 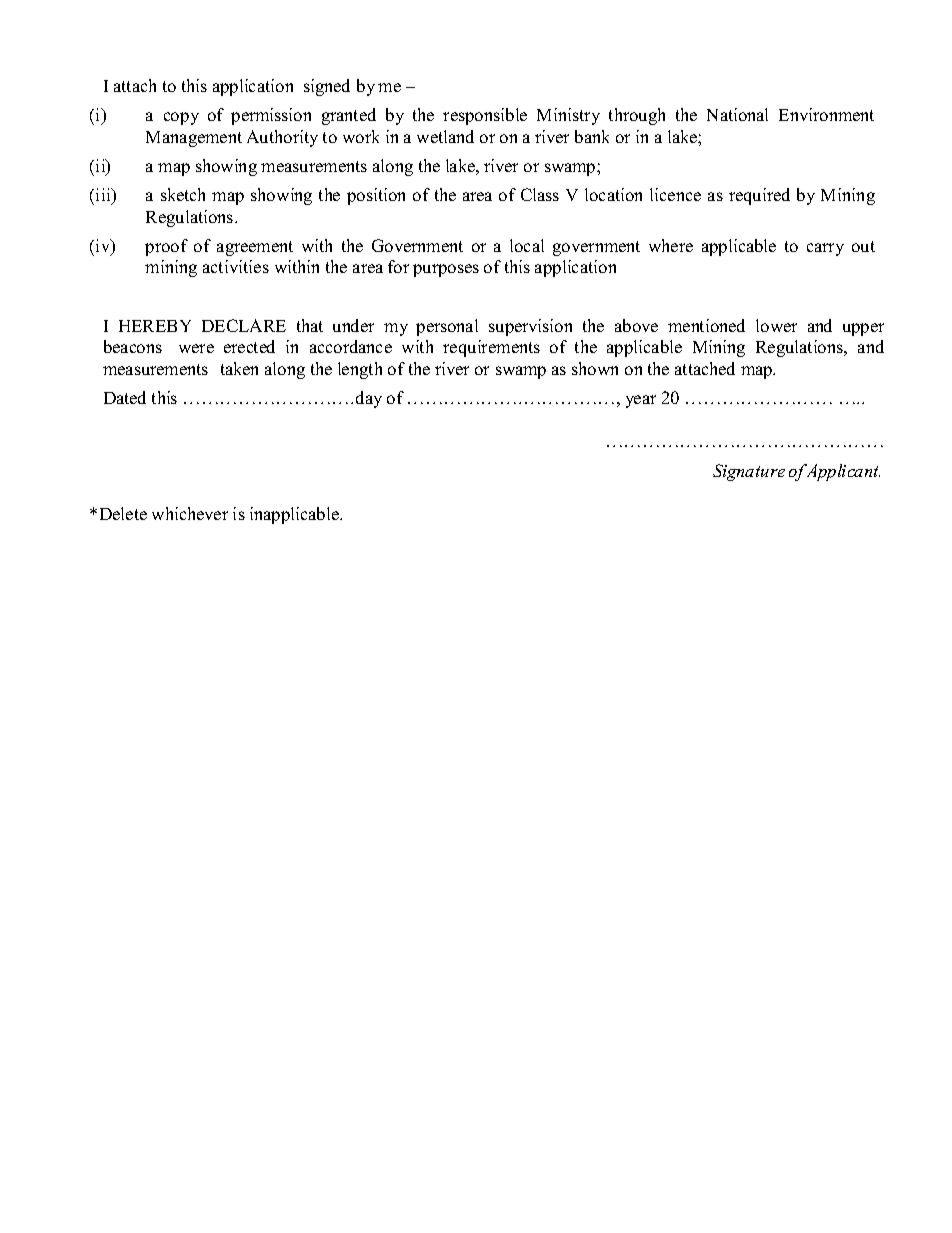 I want to click on carry, so click(x=825, y=249).
